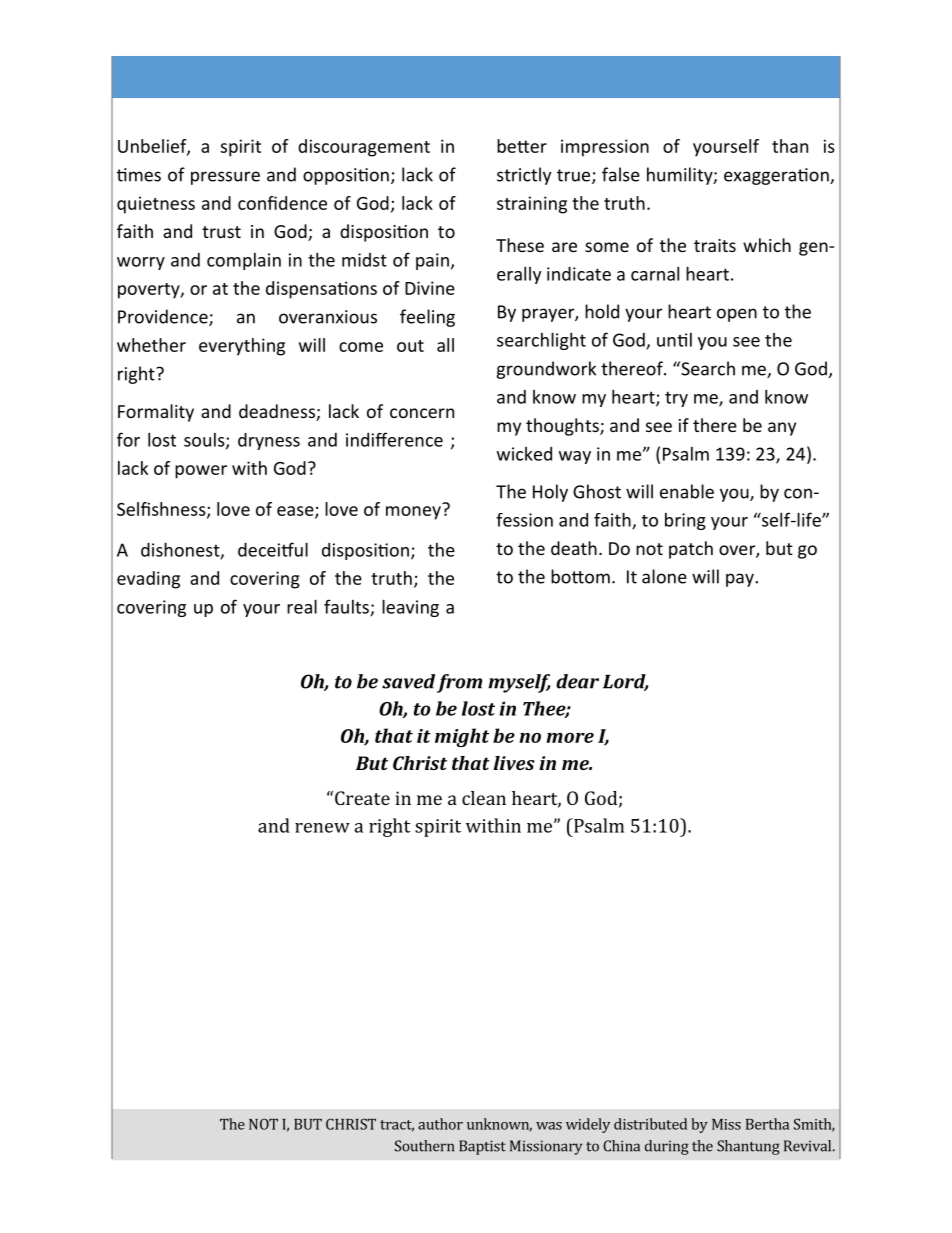  What do you see at coordinates (440, 1124) in the image?
I see `author` at bounding box center [440, 1124].
